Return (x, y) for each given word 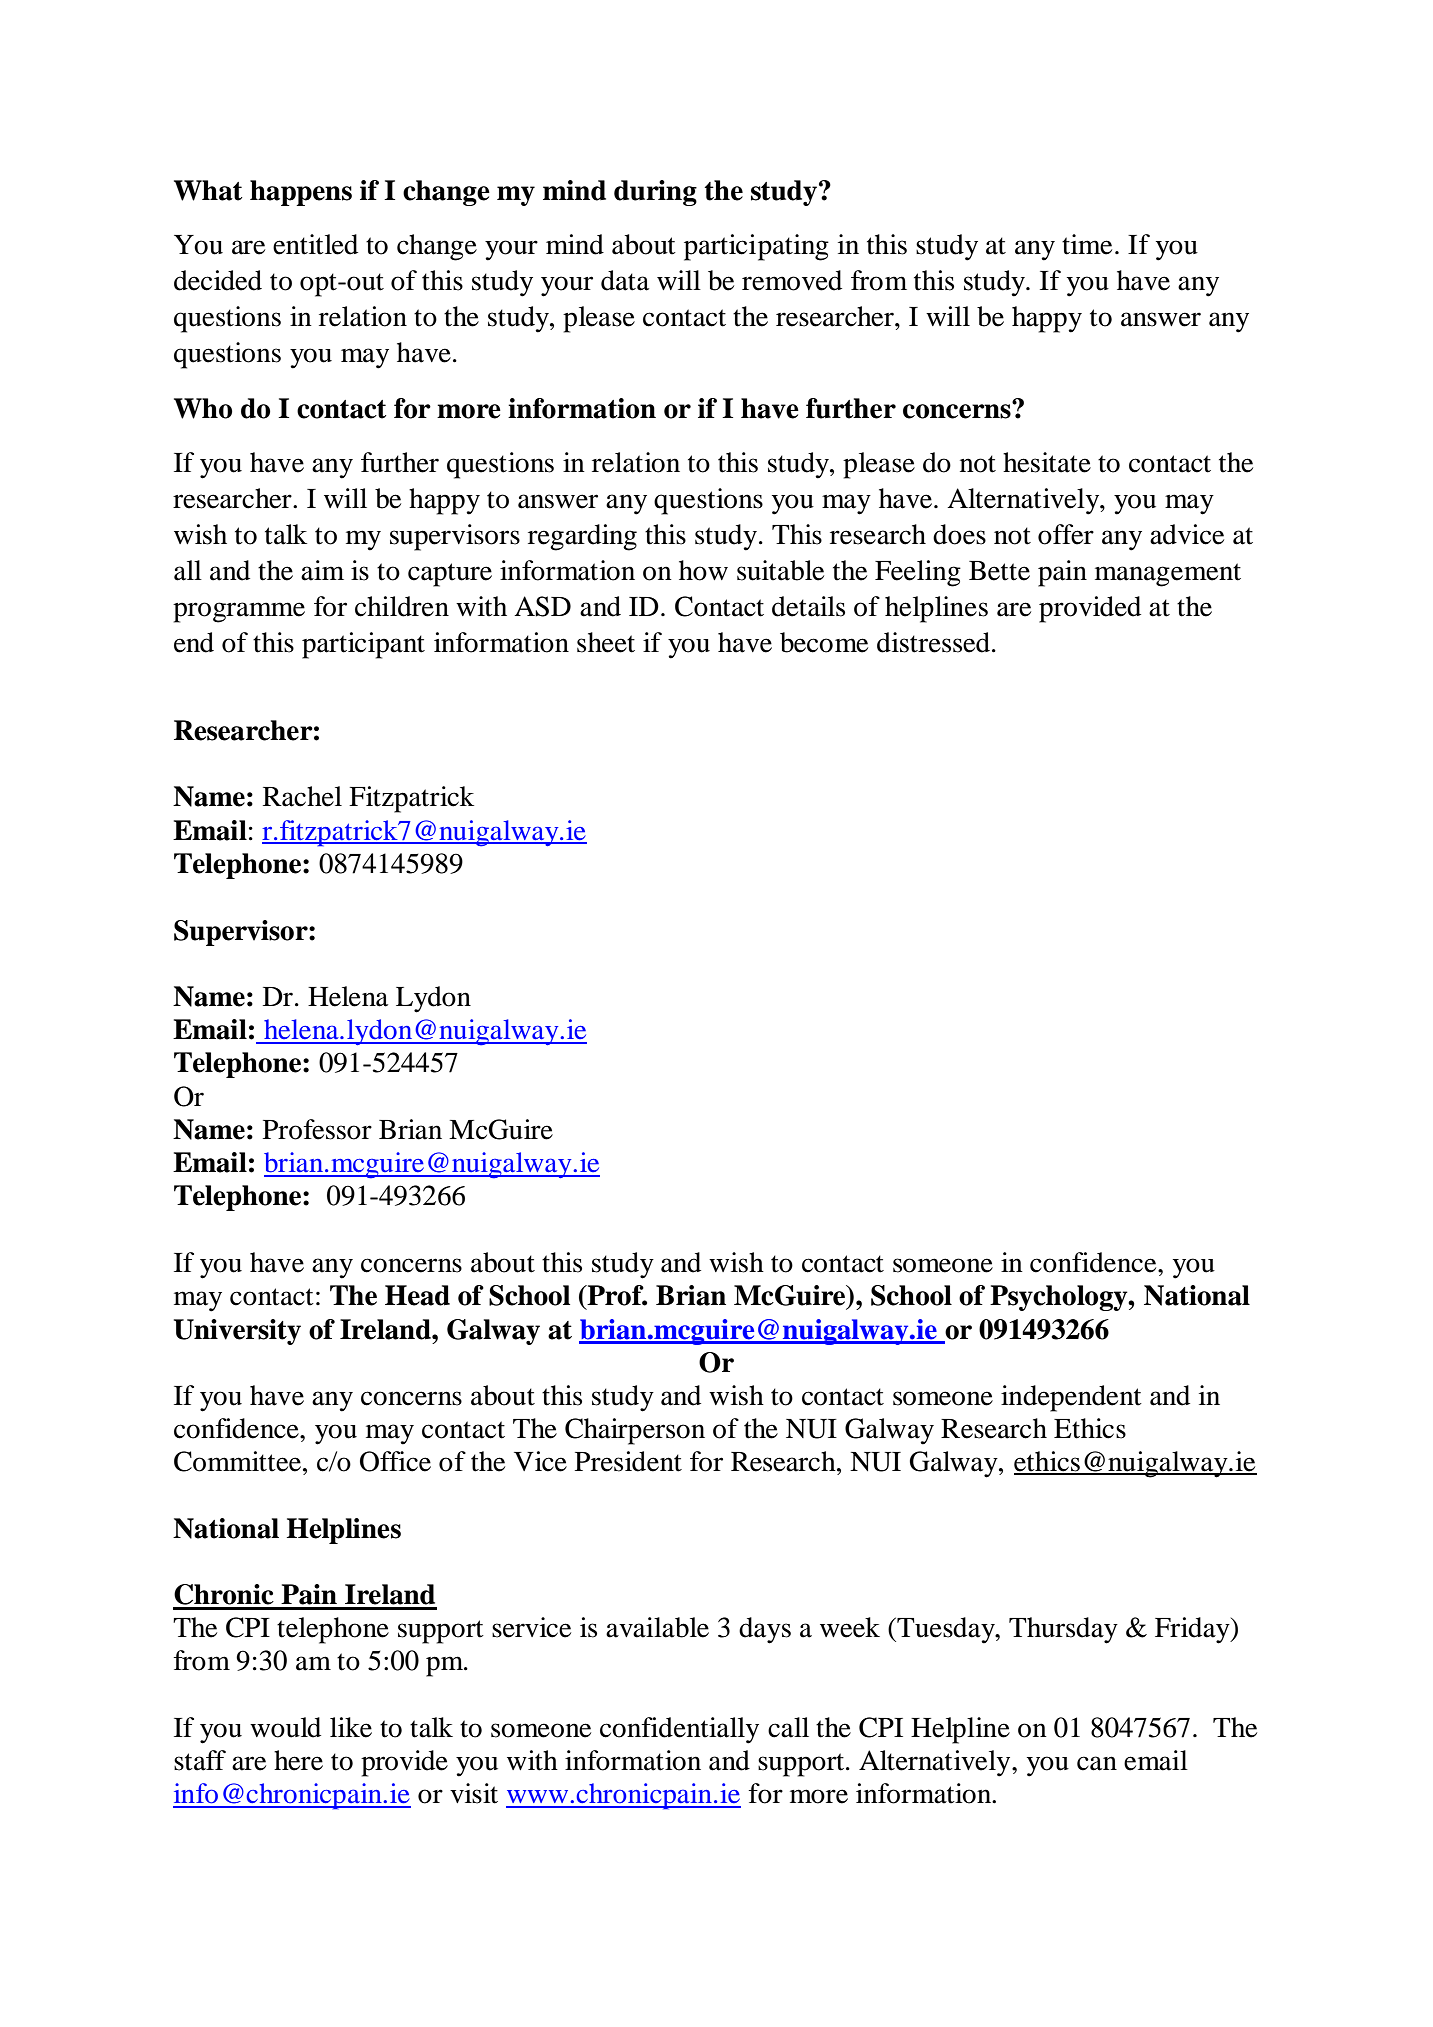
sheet (606, 642)
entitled (315, 244)
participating (756, 247)
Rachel (302, 796)
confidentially (679, 1730)
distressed (933, 642)
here (298, 1760)
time (1087, 244)
